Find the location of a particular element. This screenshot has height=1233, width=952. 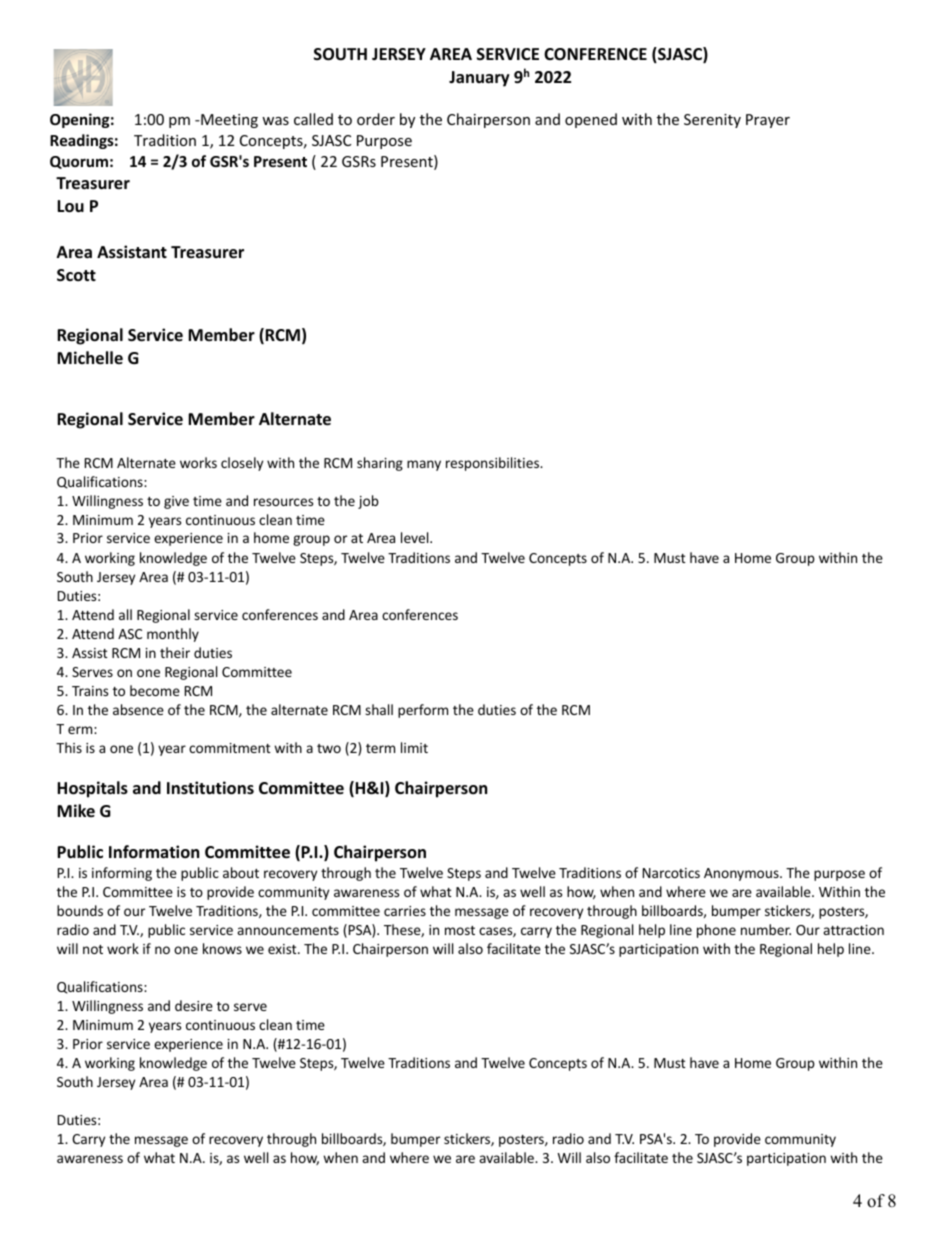

Michelle is located at coordinates (90, 358).
